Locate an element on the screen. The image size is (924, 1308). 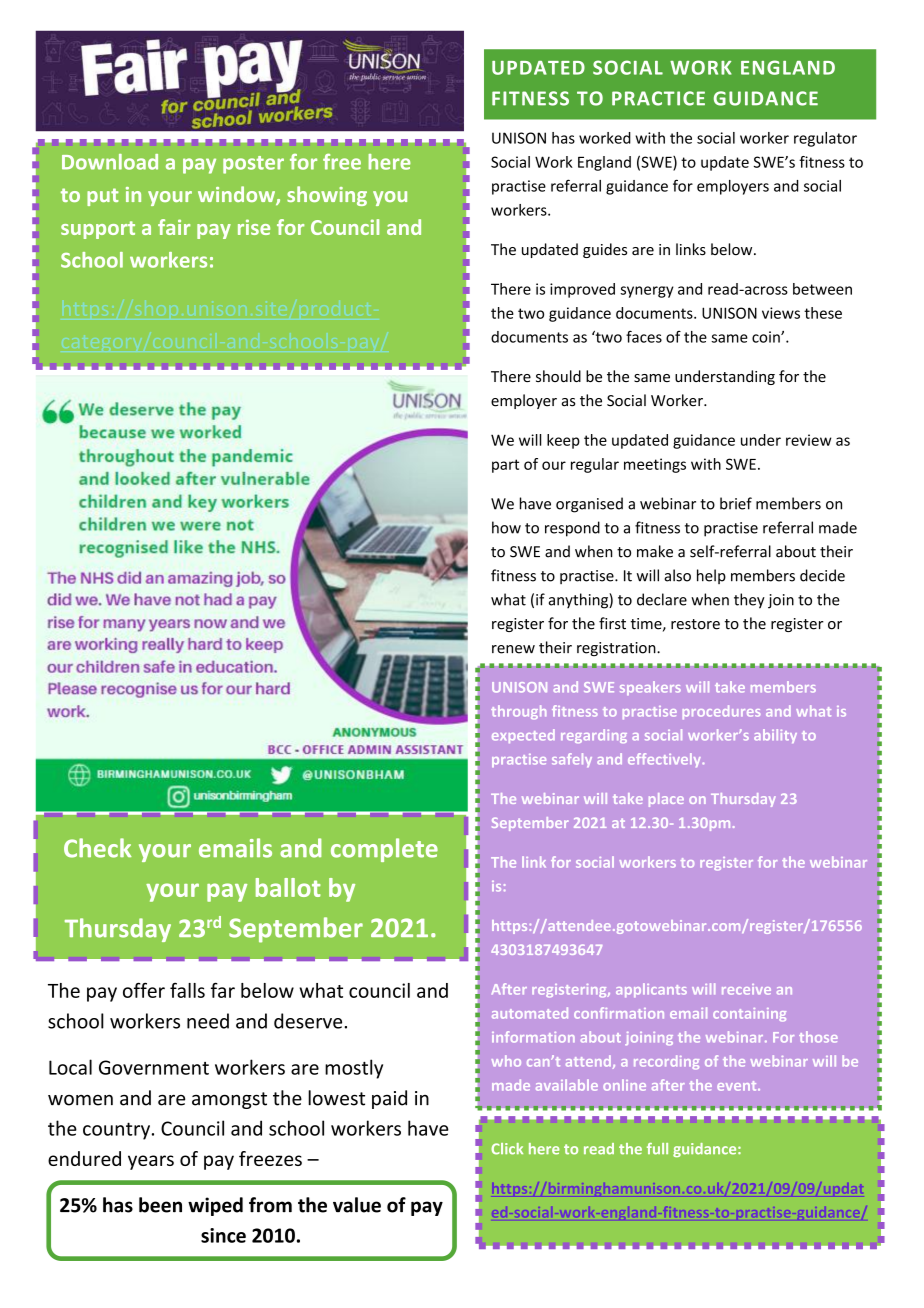
been is located at coordinates (160, 1205).
